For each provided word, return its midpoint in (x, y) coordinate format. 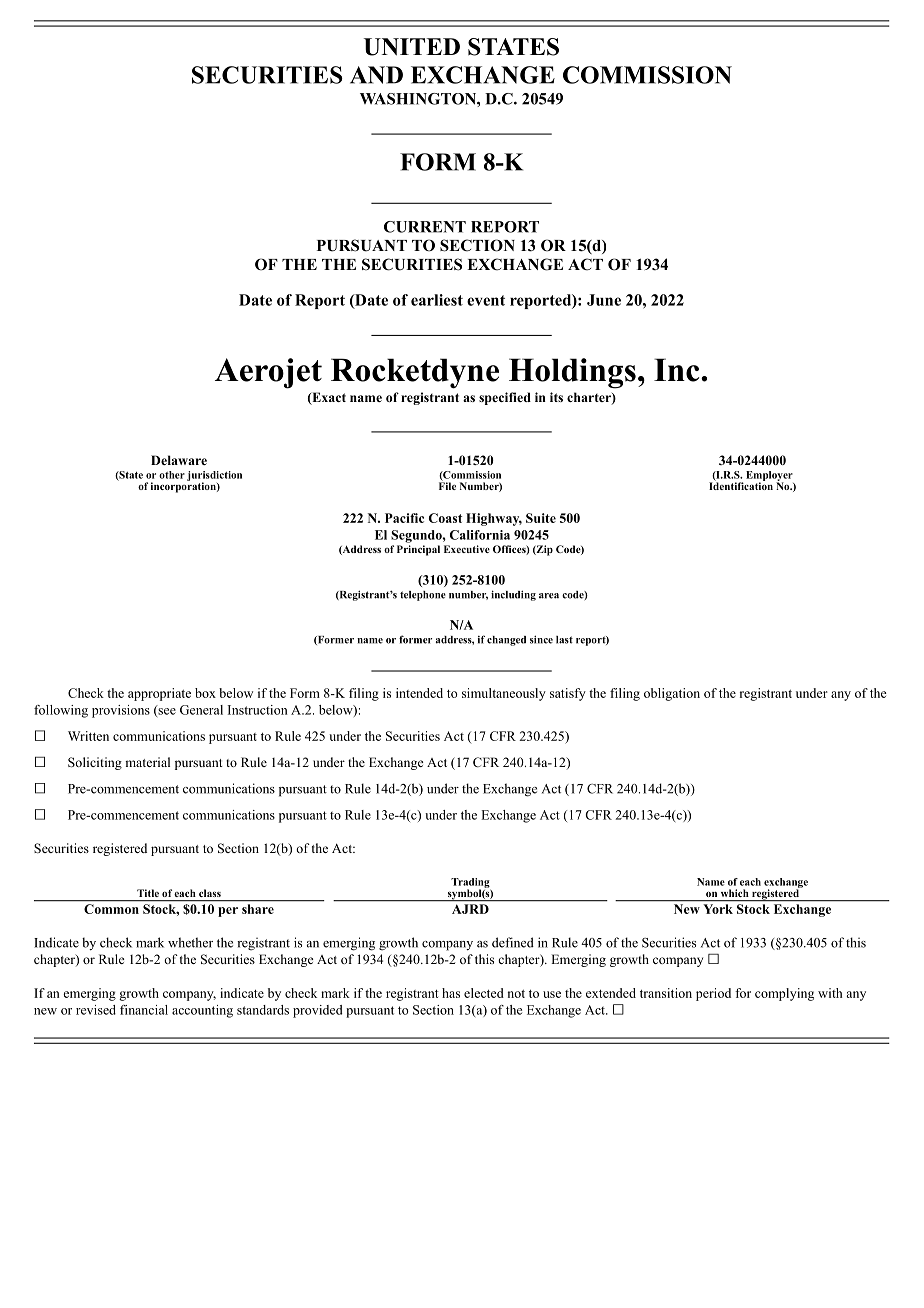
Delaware (179, 460)
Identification (741, 485)
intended (419, 693)
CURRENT (425, 227)
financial (144, 1010)
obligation (672, 694)
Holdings (572, 373)
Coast (445, 518)
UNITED (412, 47)
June (604, 300)
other (172, 475)
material (147, 762)
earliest (437, 300)
